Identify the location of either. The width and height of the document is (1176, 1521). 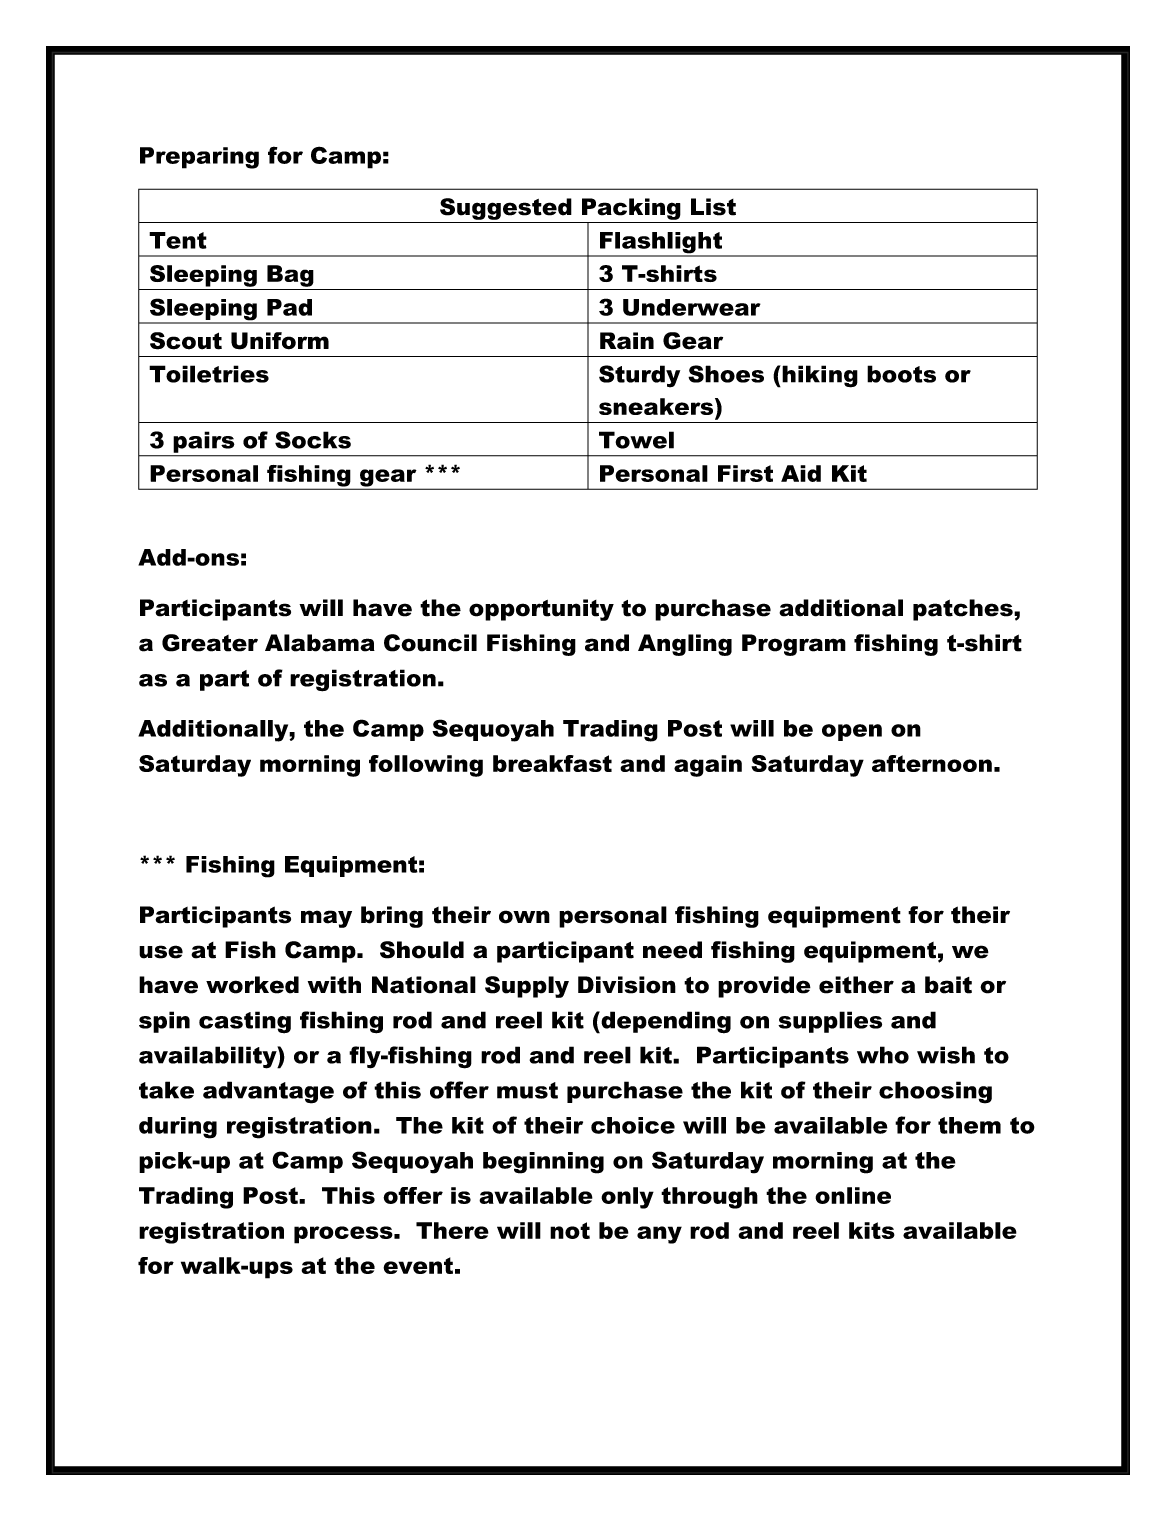
(856, 985).
